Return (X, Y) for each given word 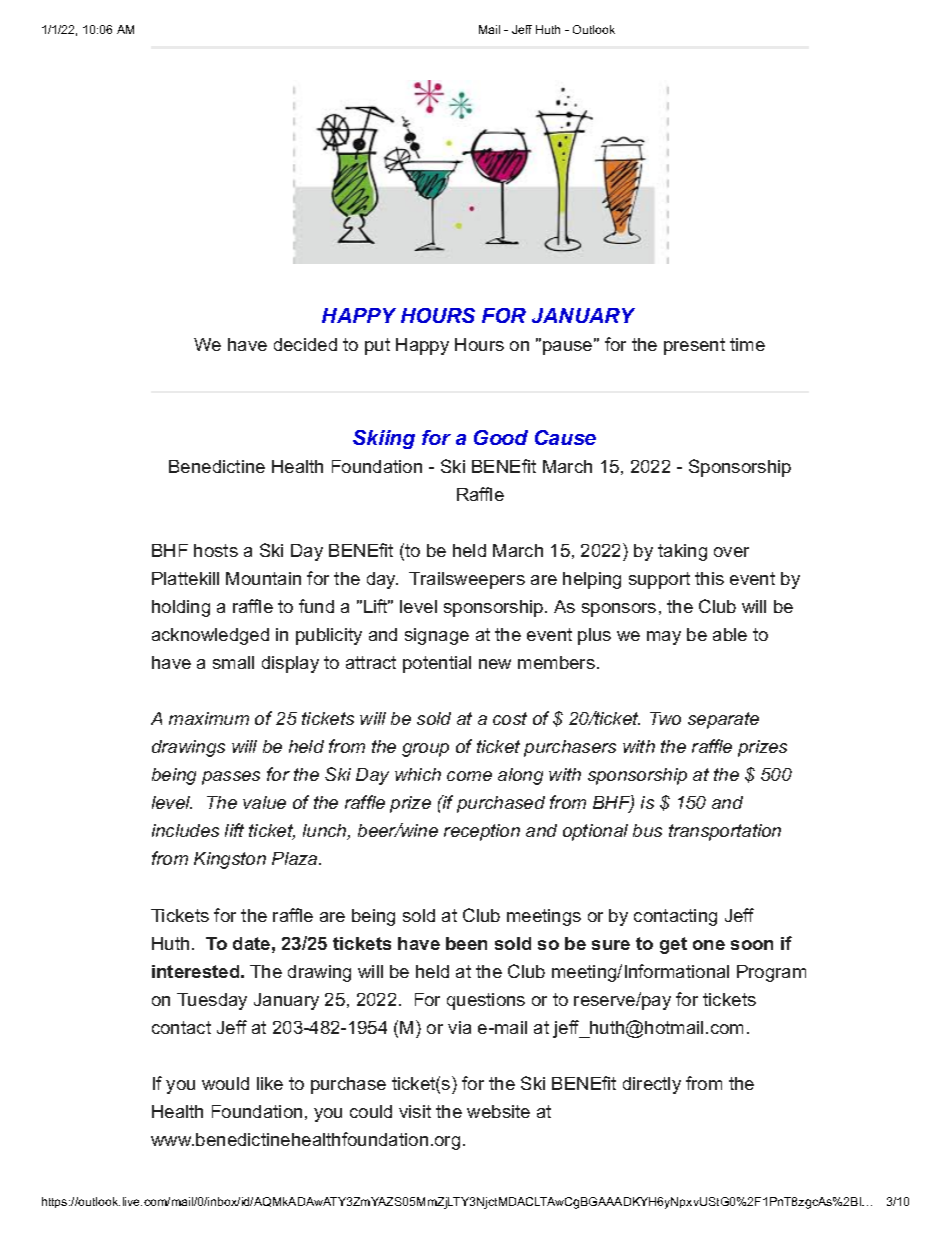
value (264, 802)
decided (305, 344)
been (466, 943)
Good (501, 437)
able (730, 634)
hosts (216, 550)
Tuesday (212, 1001)
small (233, 662)
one (709, 945)
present (694, 346)
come (469, 776)
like (270, 1083)
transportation (725, 832)
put (377, 346)
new (495, 664)
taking (682, 552)
